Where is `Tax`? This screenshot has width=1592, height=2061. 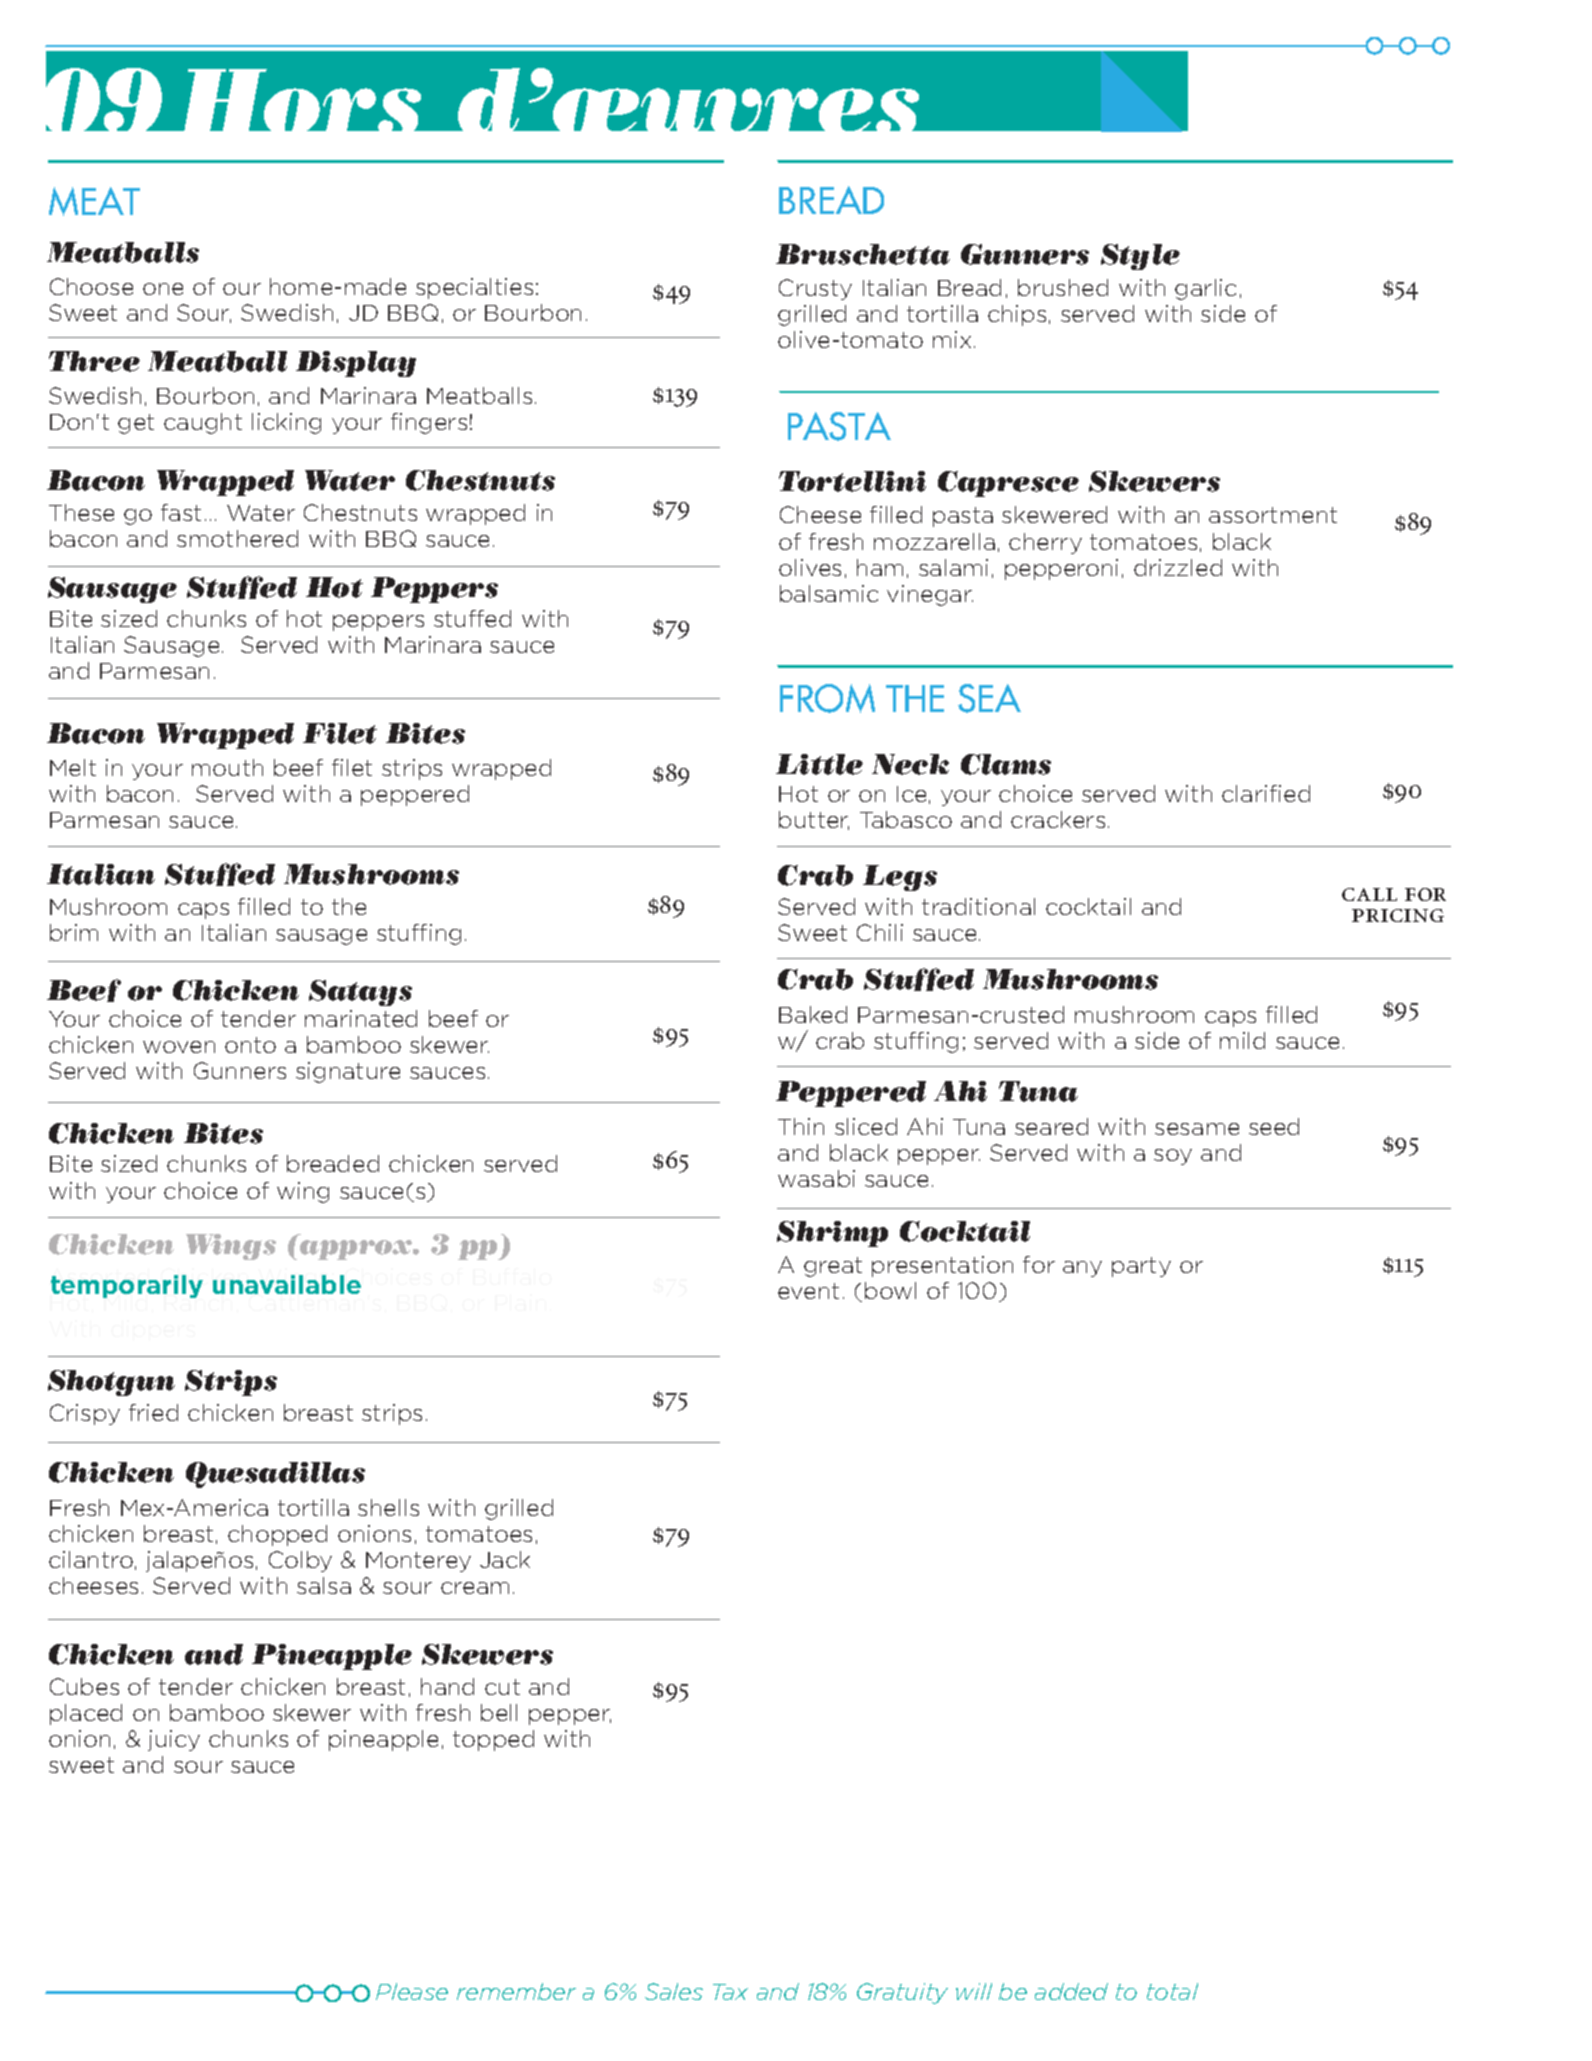
Tax is located at coordinates (730, 1992).
